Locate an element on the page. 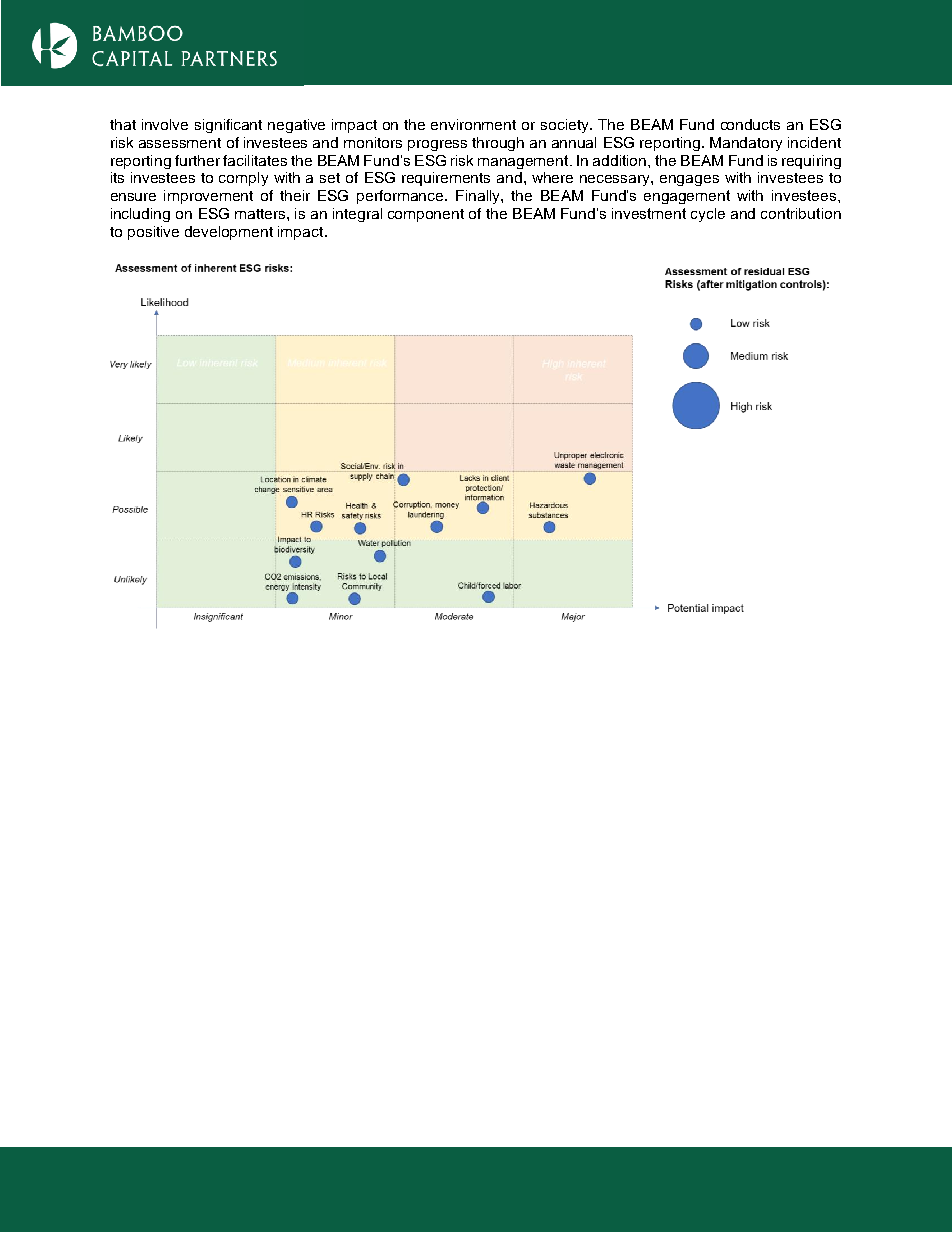  environment is located at coordinates (473, 124).
